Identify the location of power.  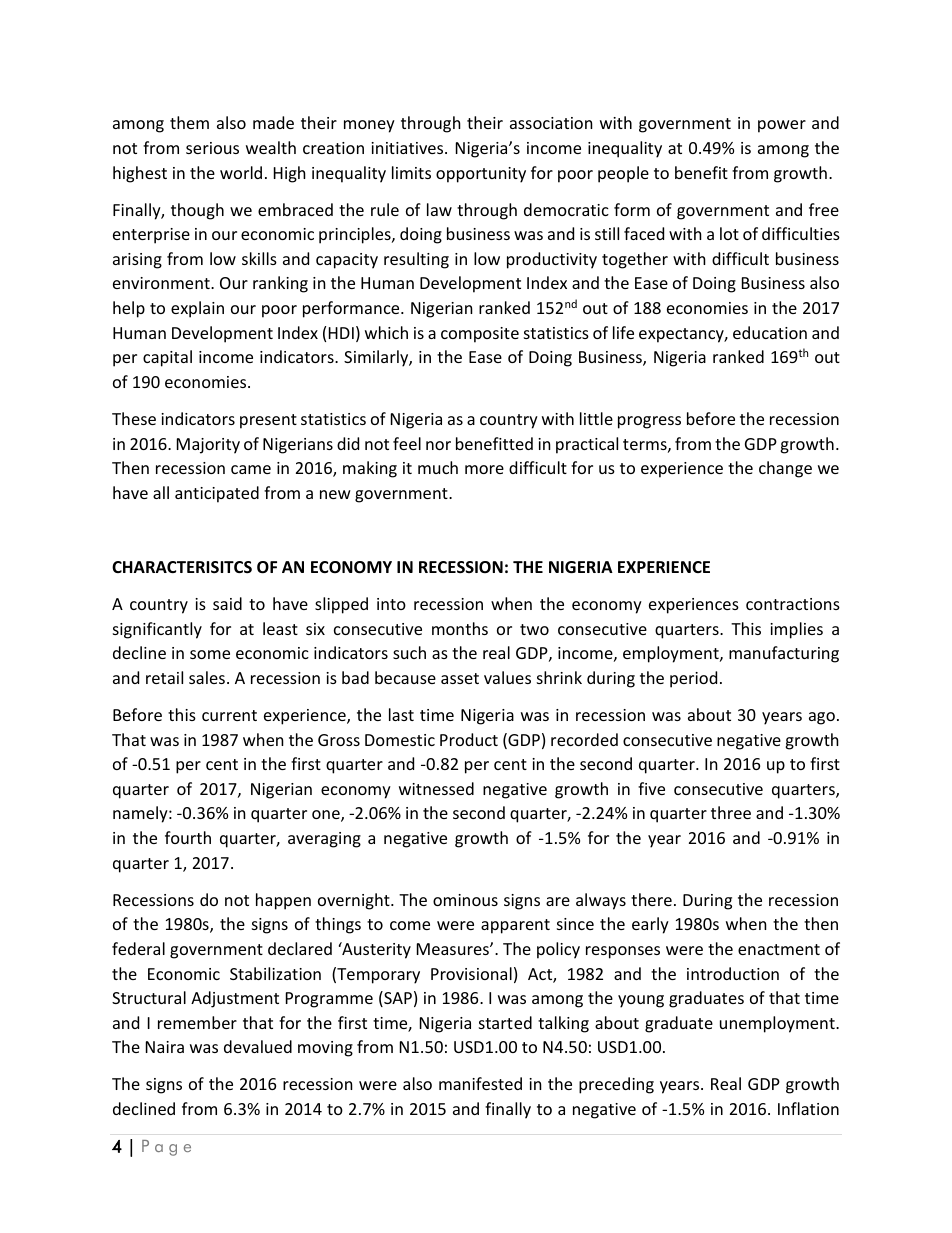
(782, 126).
